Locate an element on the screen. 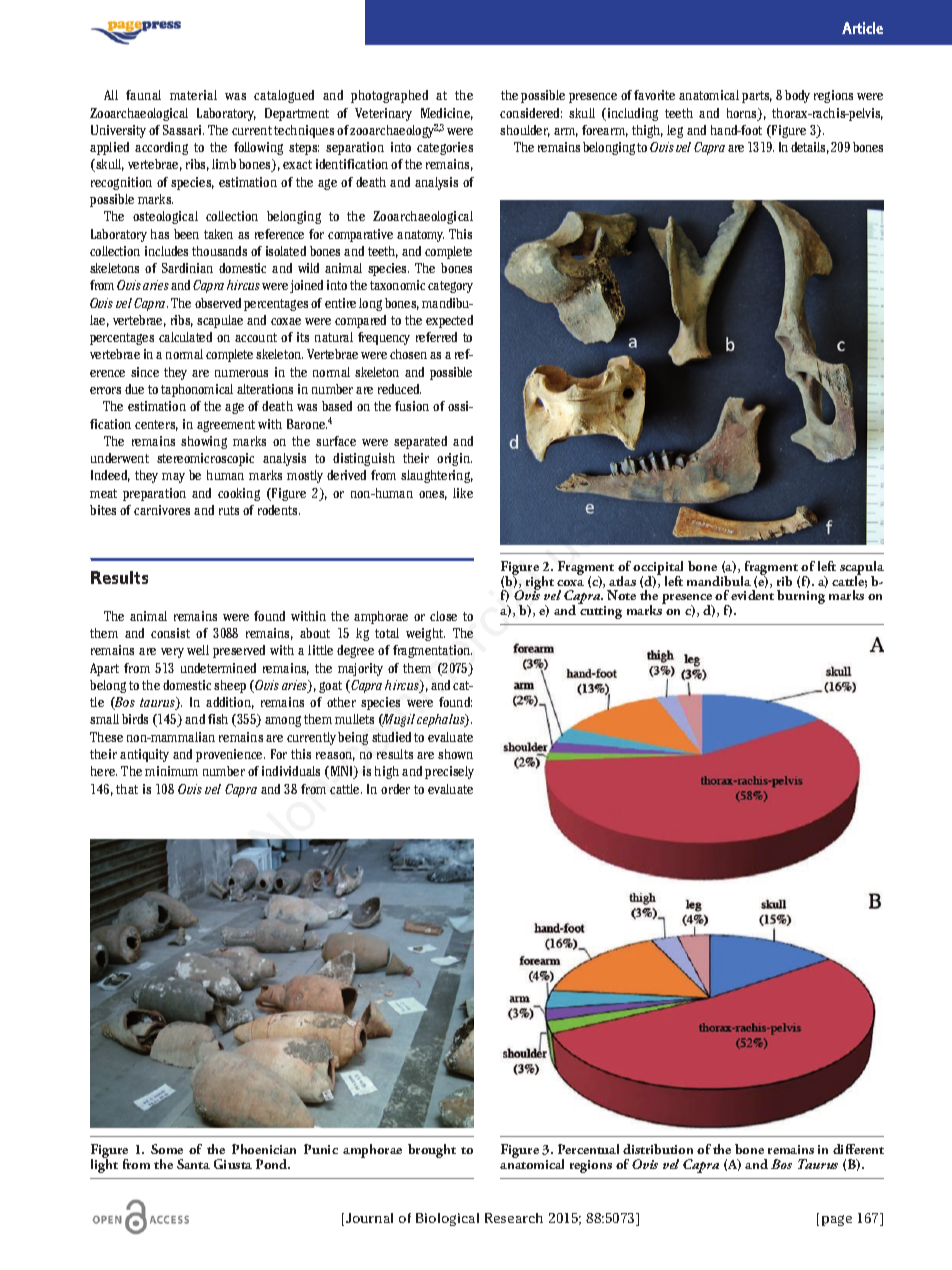 The height and width of the screenshot is (1270, 952). evident is located at coordinates (752, 595).
